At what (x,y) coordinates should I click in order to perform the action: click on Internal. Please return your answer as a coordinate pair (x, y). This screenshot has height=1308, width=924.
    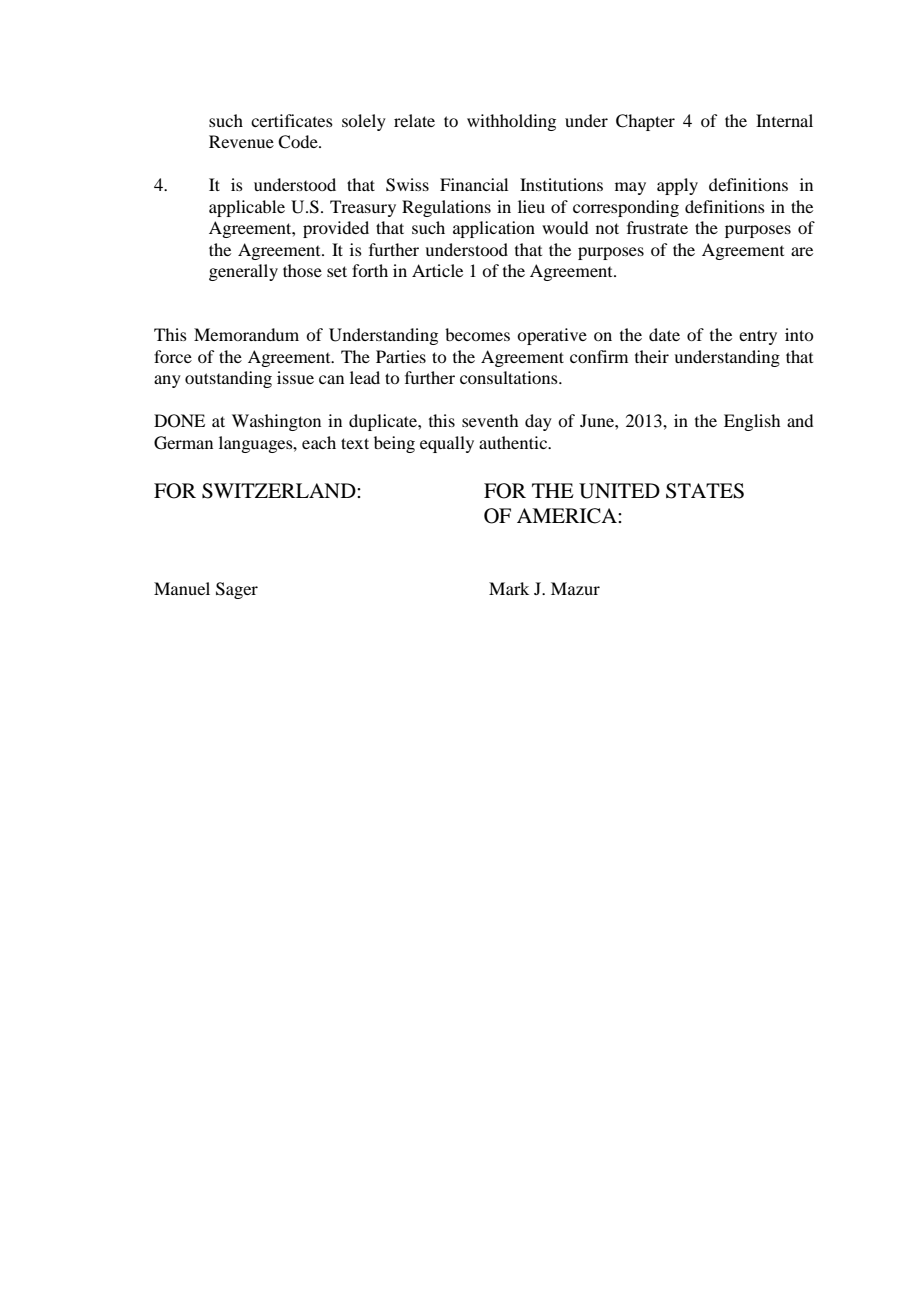
    Looking at the image, I should click on (784, 120).
